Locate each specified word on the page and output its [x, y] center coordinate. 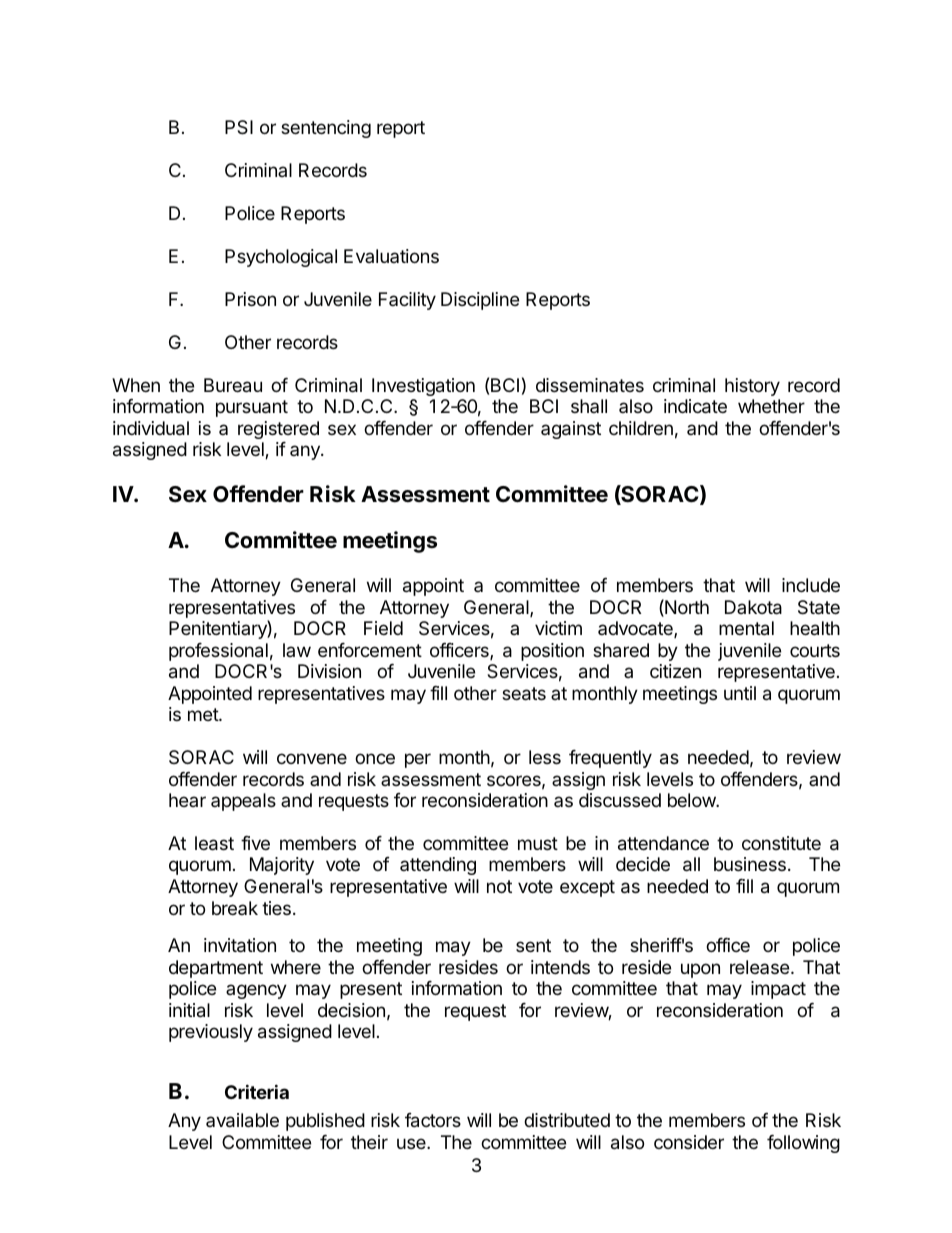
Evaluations [391, 256]
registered [278, 430]
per [418, 760]
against [571, 430]
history [752, 387]
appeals [243, 802]
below [692, 800]
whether [771, 406]
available [242, 1120]
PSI [239, 127]
